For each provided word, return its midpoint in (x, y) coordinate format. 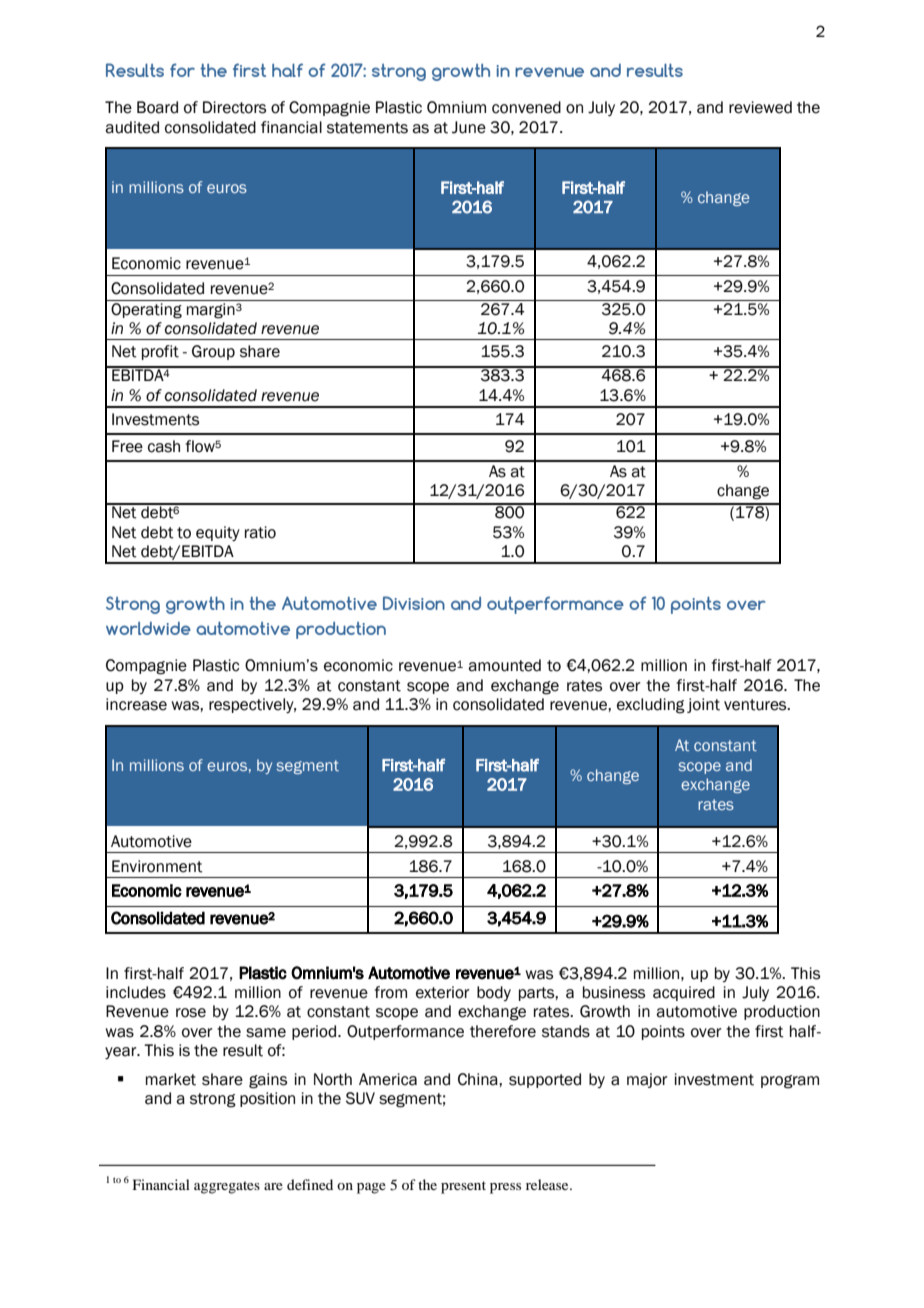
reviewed (760, 107)
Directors (234, 107)
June (469, 127)
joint (703, 705)
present (463, 1187)
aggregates (227, 1187)
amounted (504, 665)
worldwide (148, 628)
